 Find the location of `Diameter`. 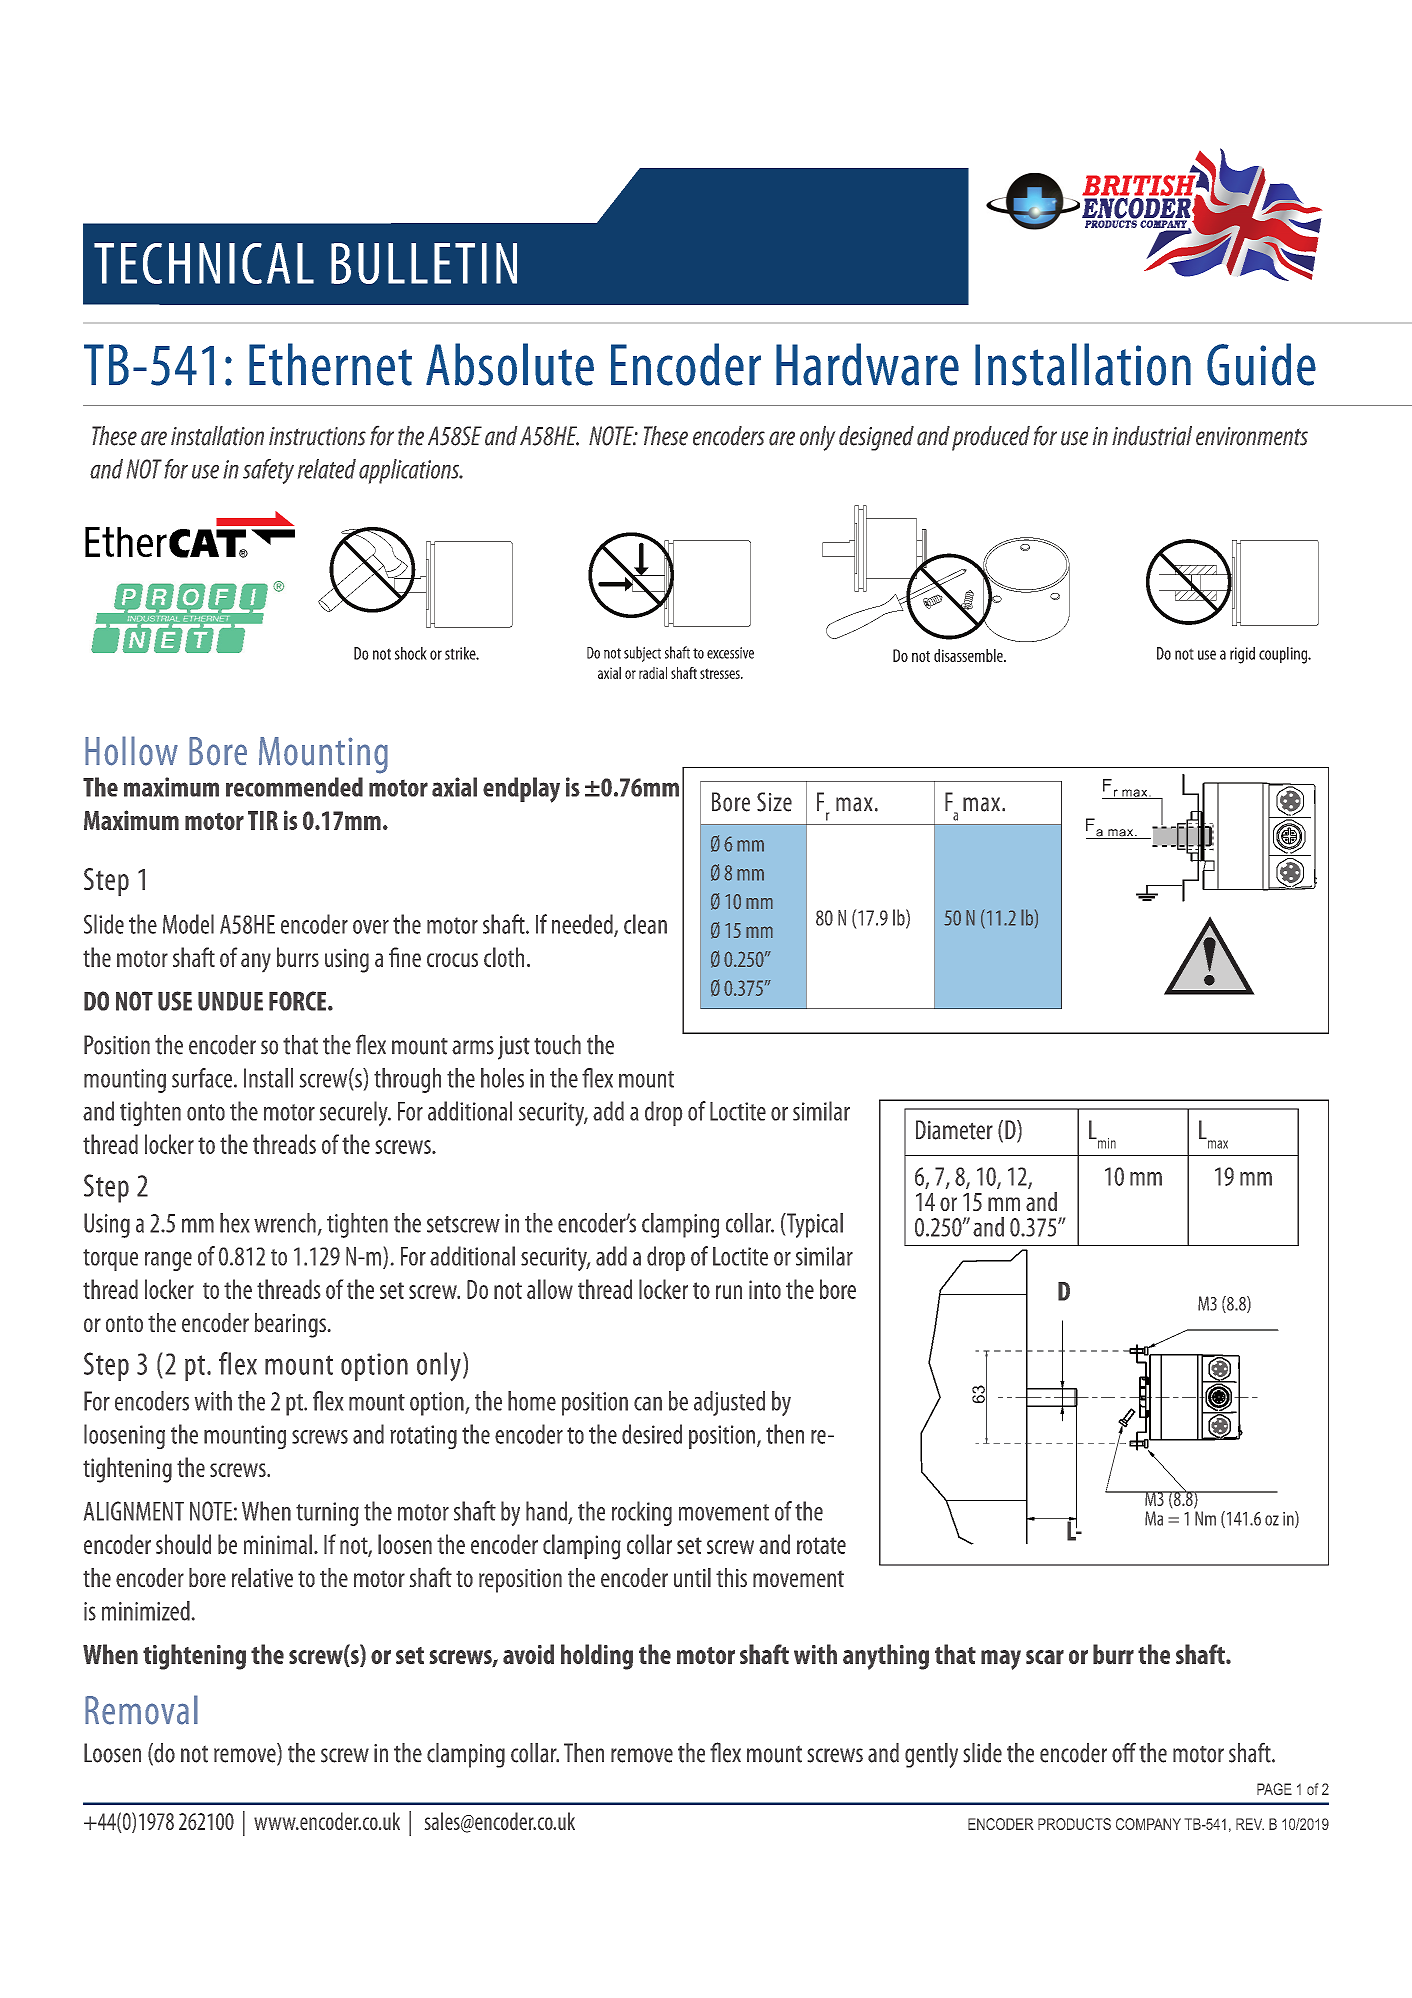

Diameter is located at coordinates (954, 1130).
